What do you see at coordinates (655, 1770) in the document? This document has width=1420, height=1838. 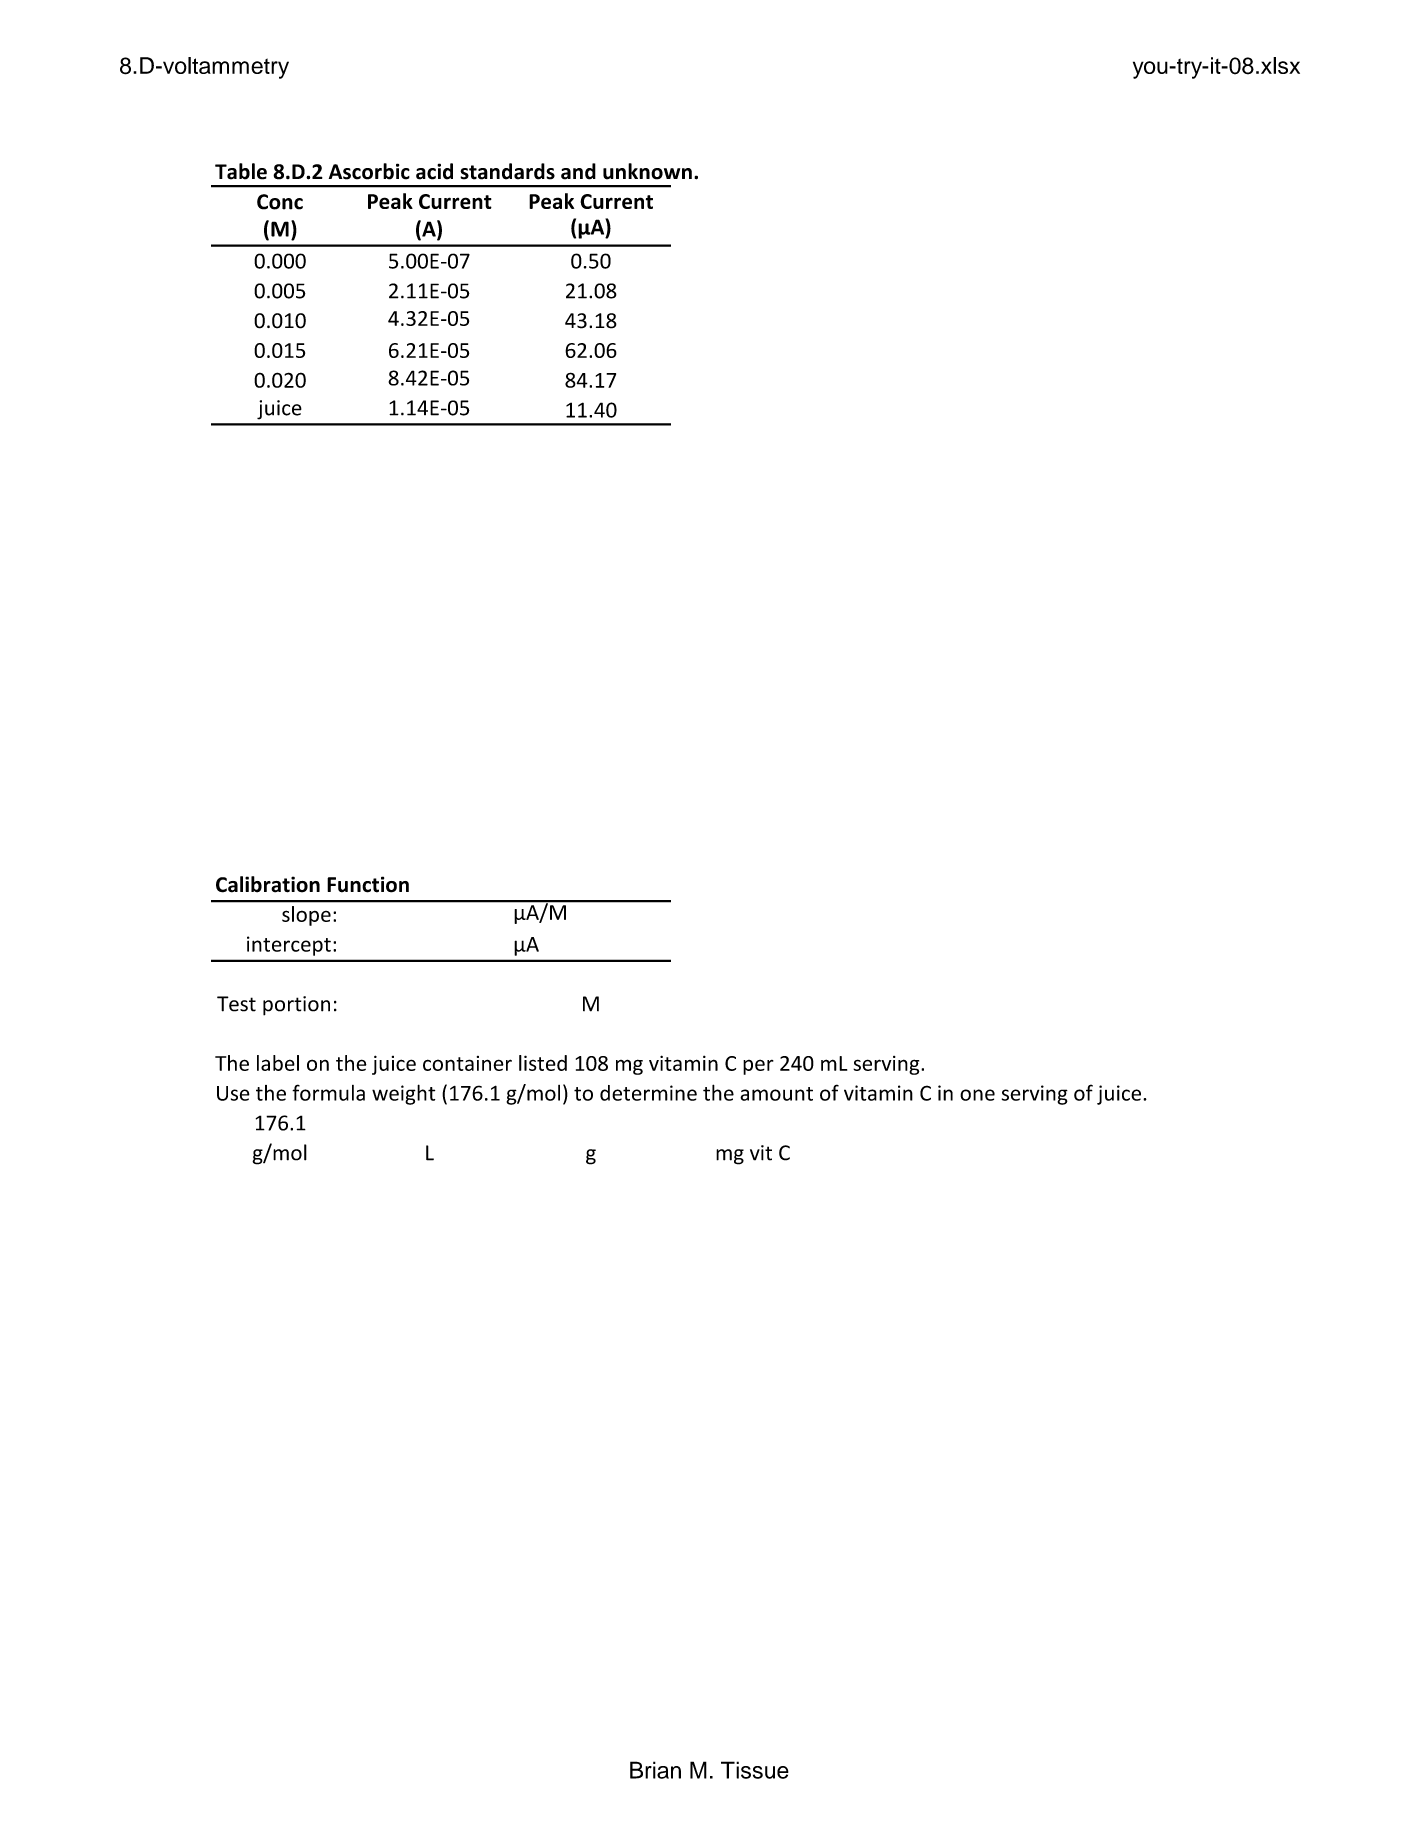 I see `Brian` at bounding box center [655, 1770].
